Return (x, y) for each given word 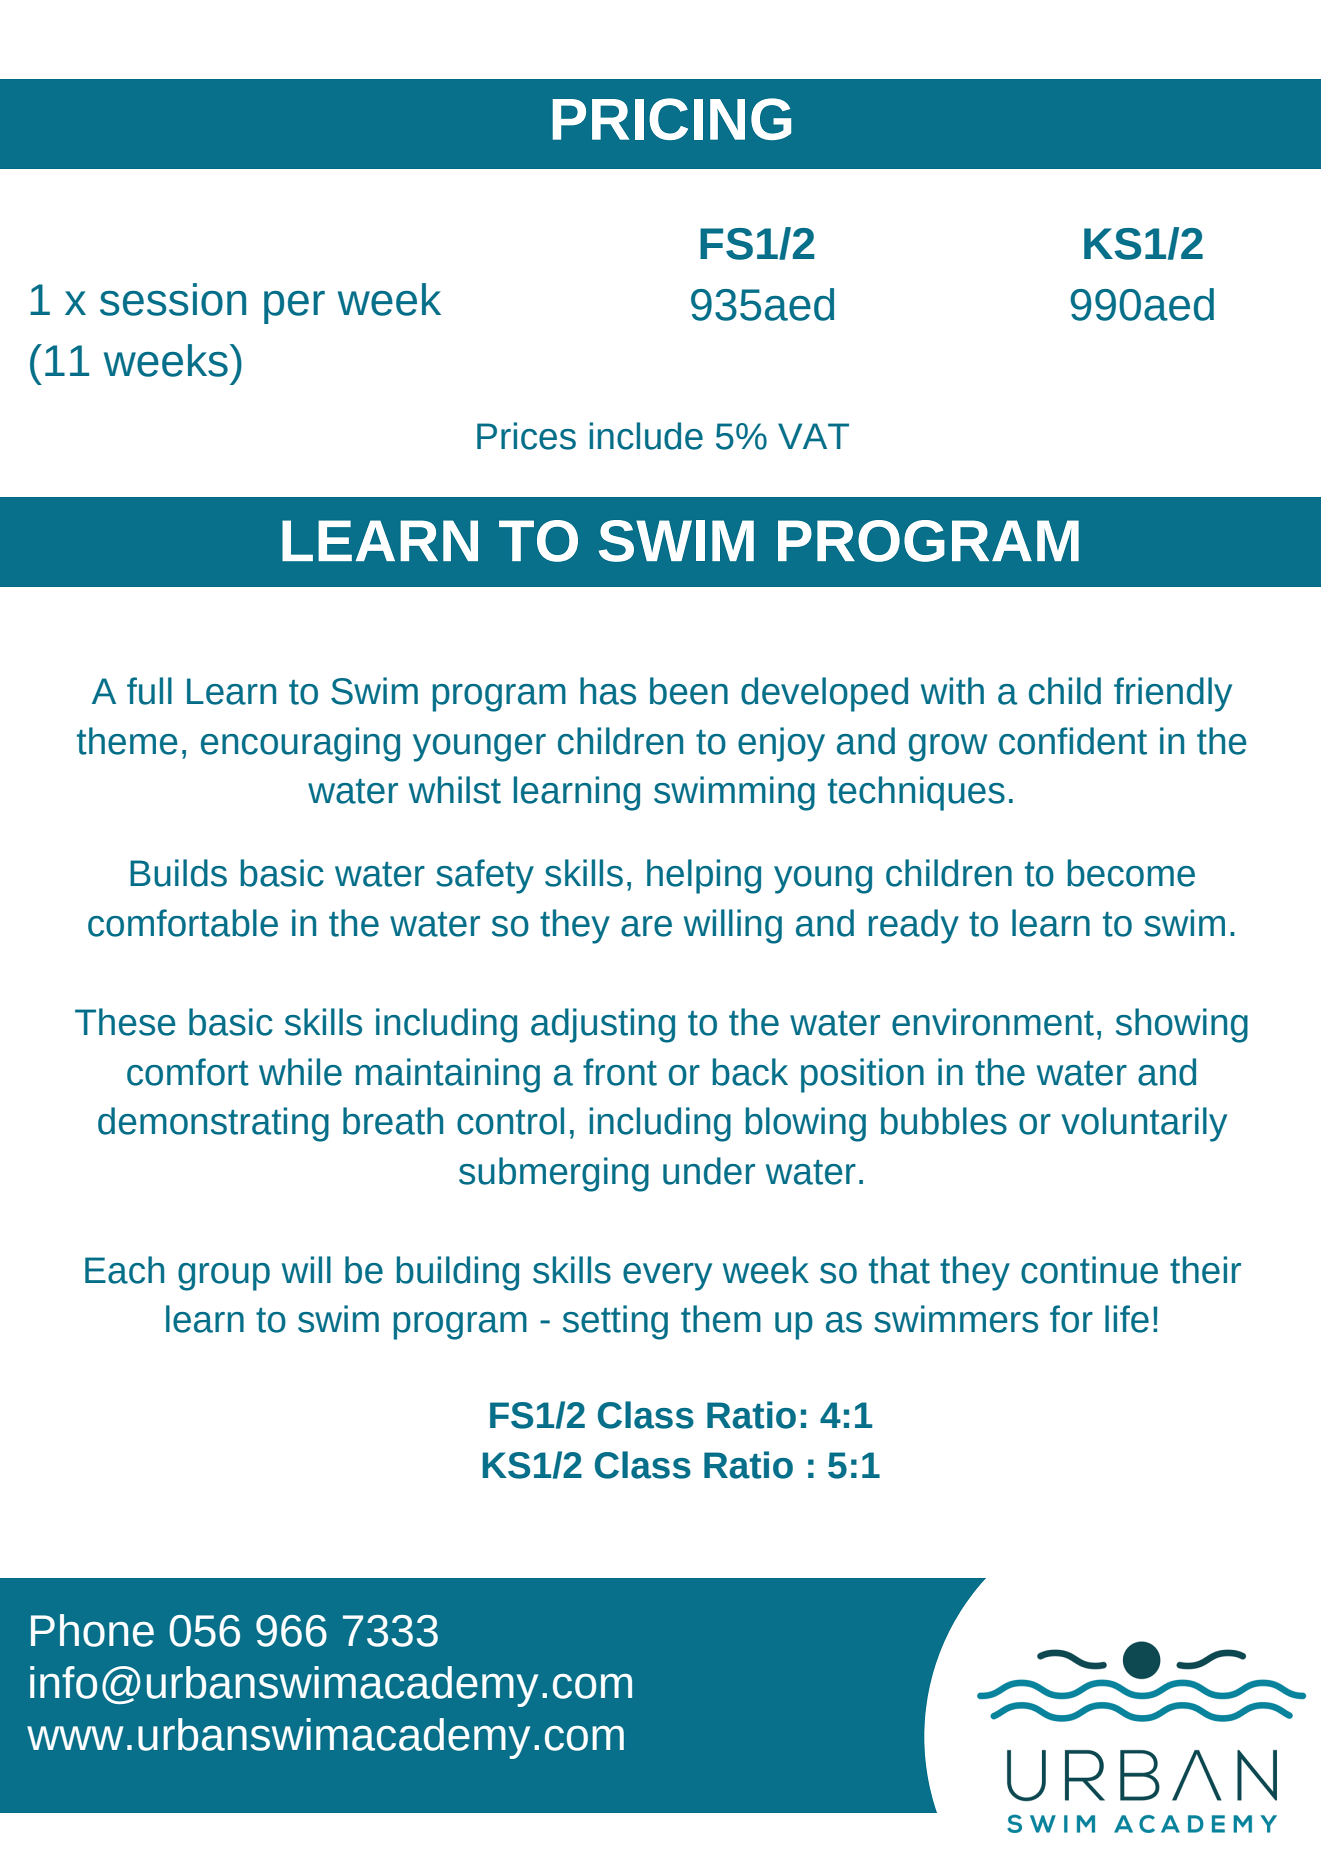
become (1131, 873)
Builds (178, 873)
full (149, 691)
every (667, 1277)
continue (1089, 1270)
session (173, 299)
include (646, 436)
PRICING (672, 119)
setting (615, 1322)
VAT (813, 436)
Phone (92, 1630)
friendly (1173, 694)
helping (704, 876)
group (224, 1277)
